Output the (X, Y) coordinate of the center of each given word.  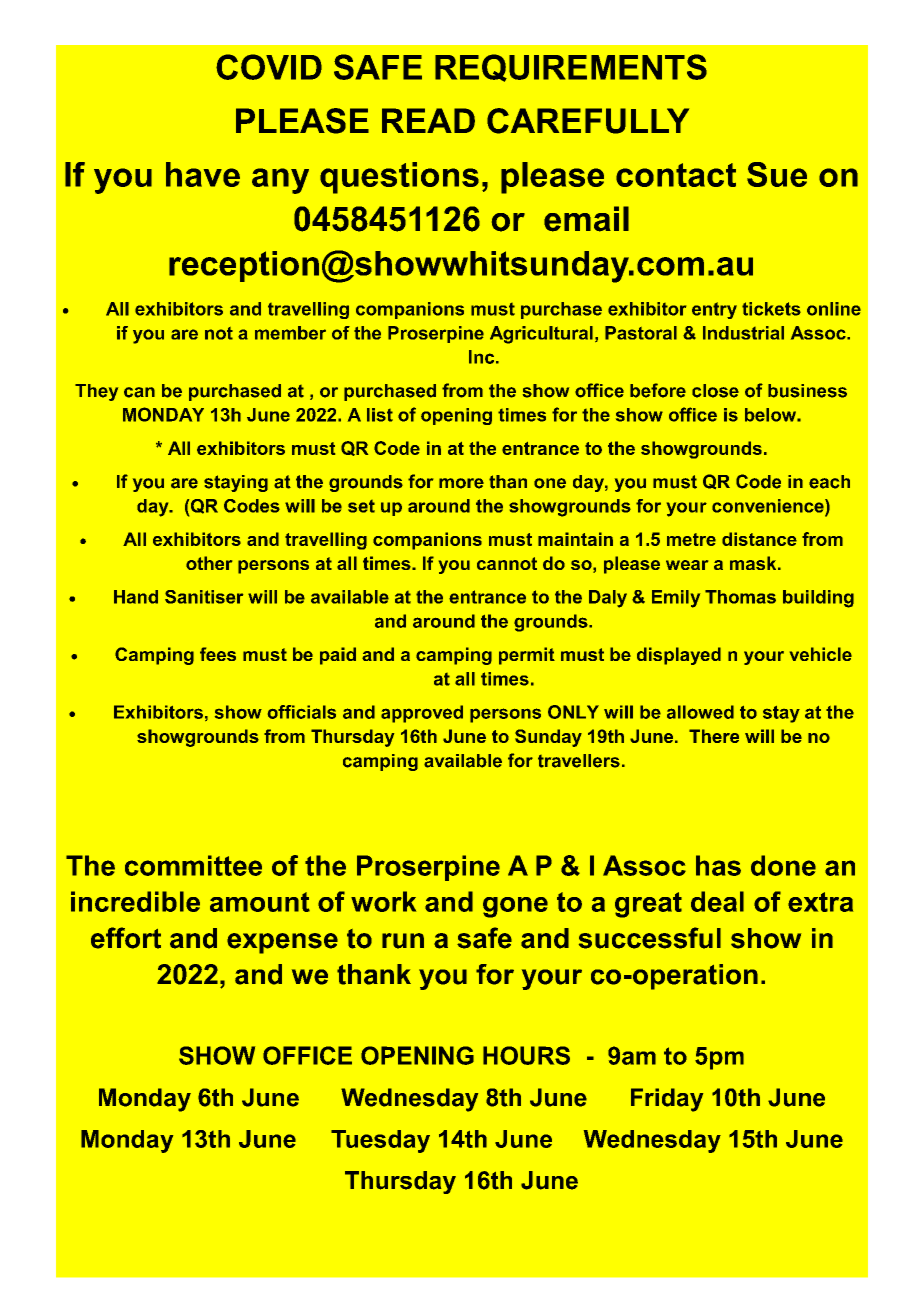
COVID (269, 67)
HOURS (526, 1055)
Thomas (740, 597)
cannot (507, 563)
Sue (777, 174)
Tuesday (380, 1141)
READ (428, 120)
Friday (667, 1100)
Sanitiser (204, 597)
